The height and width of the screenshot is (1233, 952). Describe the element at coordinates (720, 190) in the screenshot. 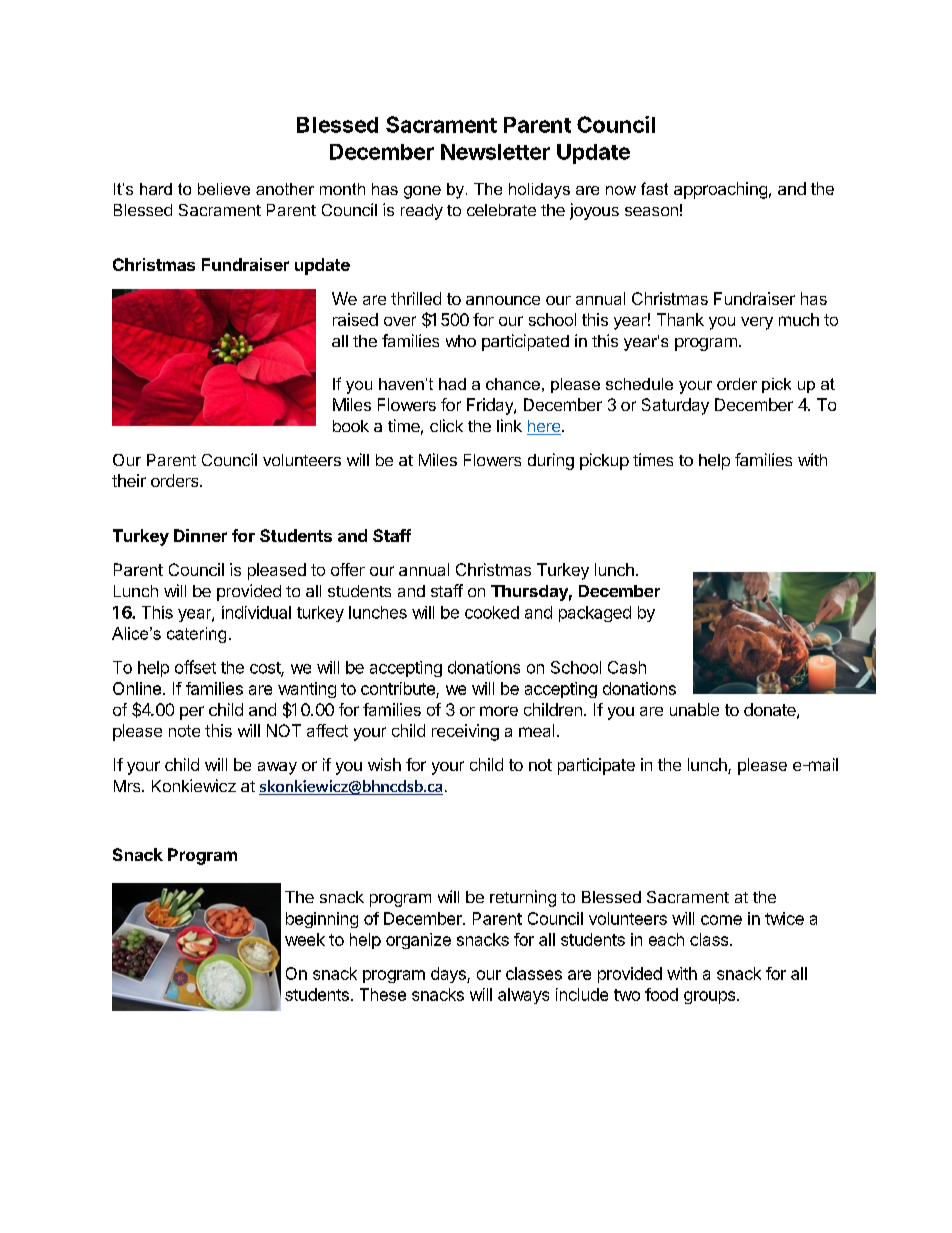

I see `approaching` at that location.
